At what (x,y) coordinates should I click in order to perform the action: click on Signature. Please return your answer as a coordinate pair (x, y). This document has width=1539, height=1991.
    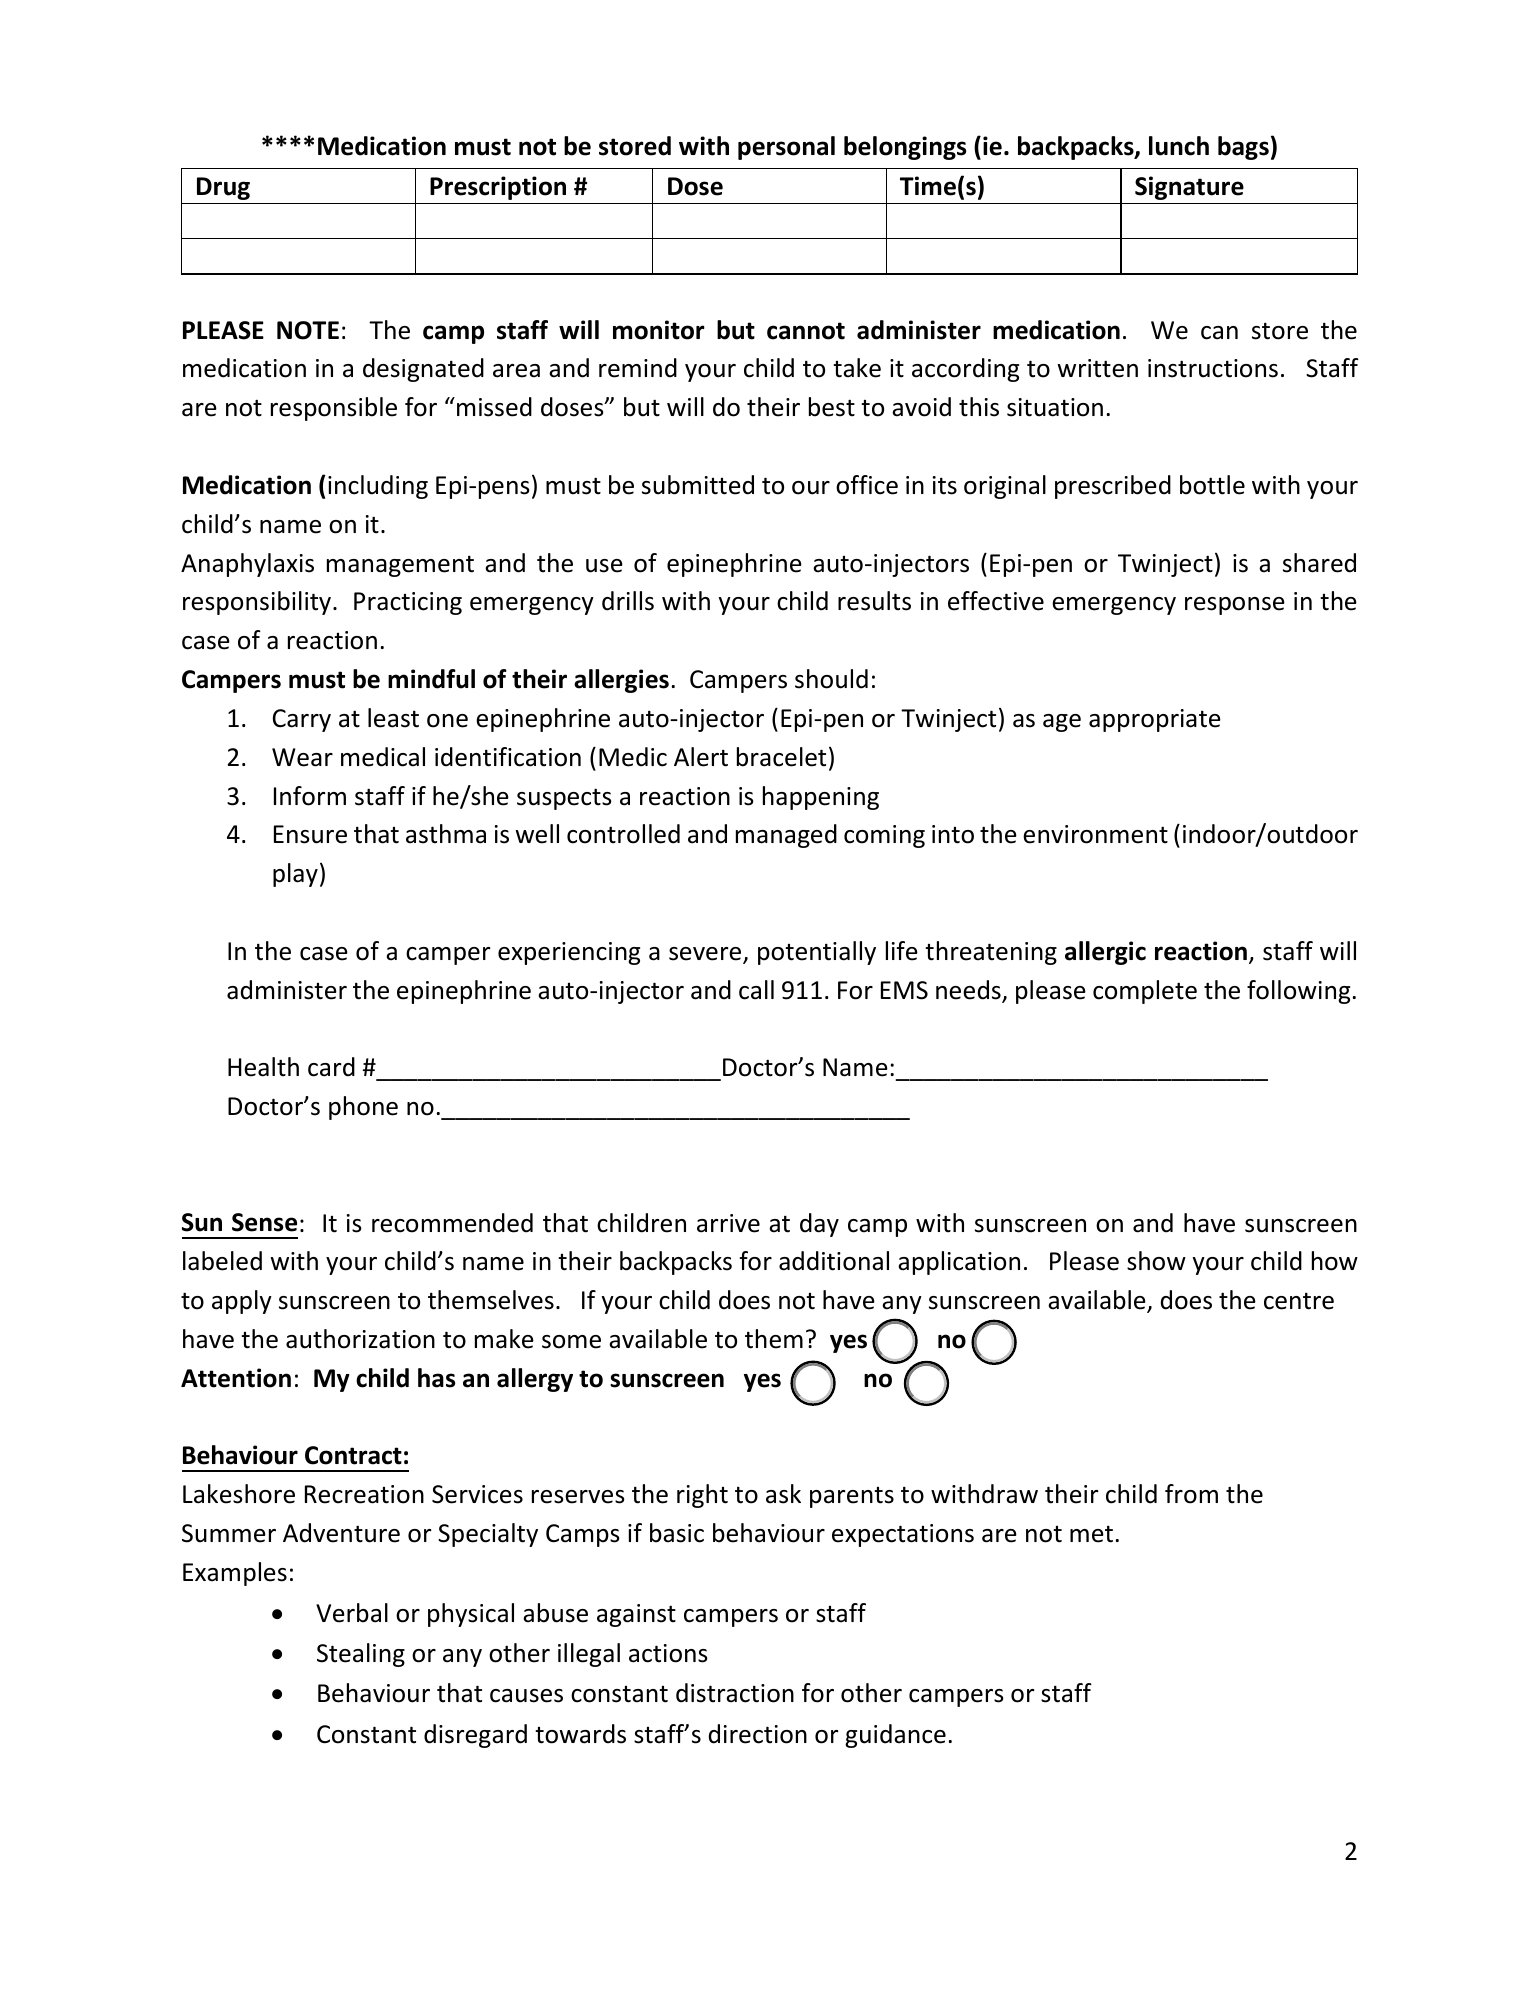
    Looking at the image, I should click on (1189, 188).
